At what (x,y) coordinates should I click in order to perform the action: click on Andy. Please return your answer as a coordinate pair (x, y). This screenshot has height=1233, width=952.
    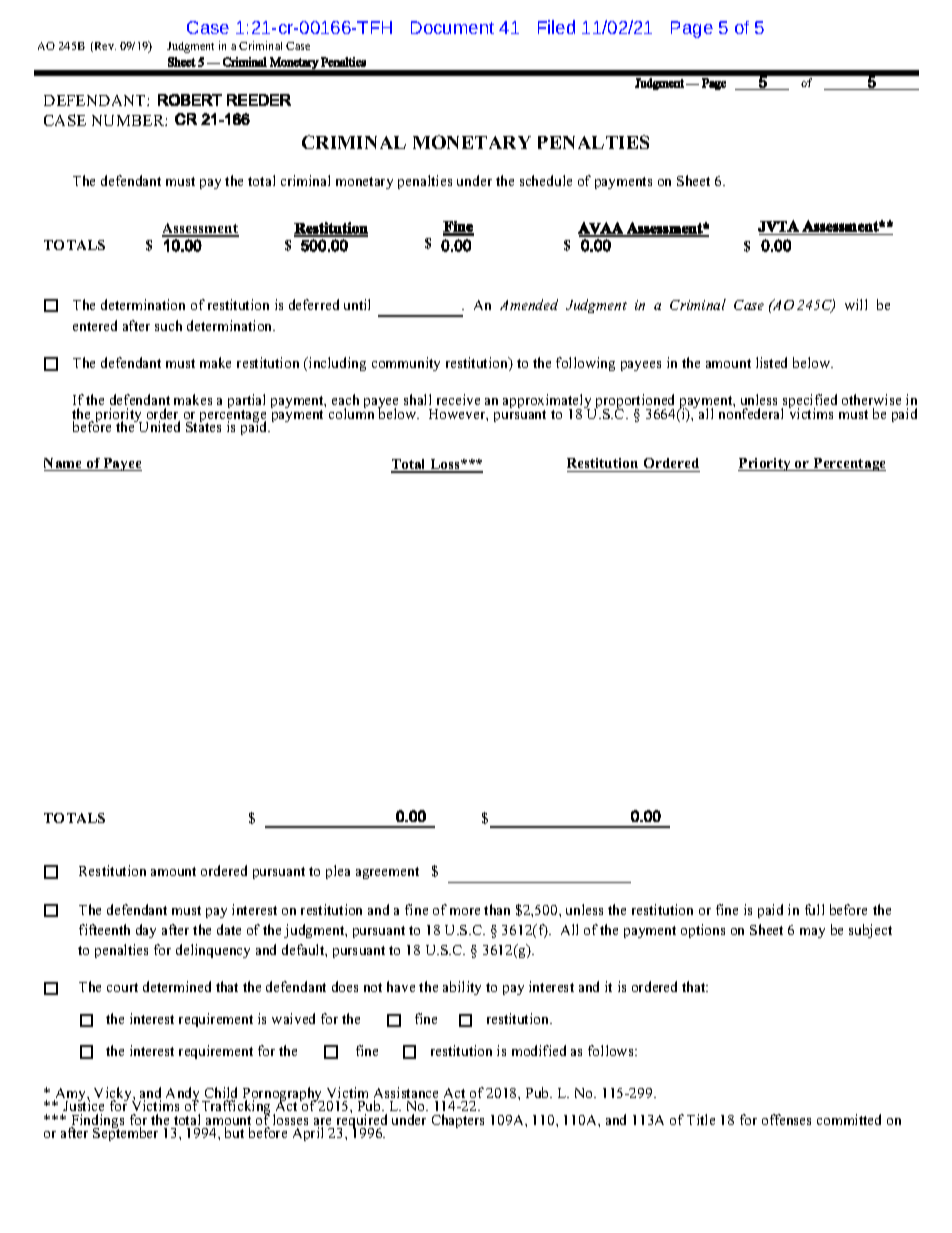
    Looking at the image, I should click on (184, 1095).
